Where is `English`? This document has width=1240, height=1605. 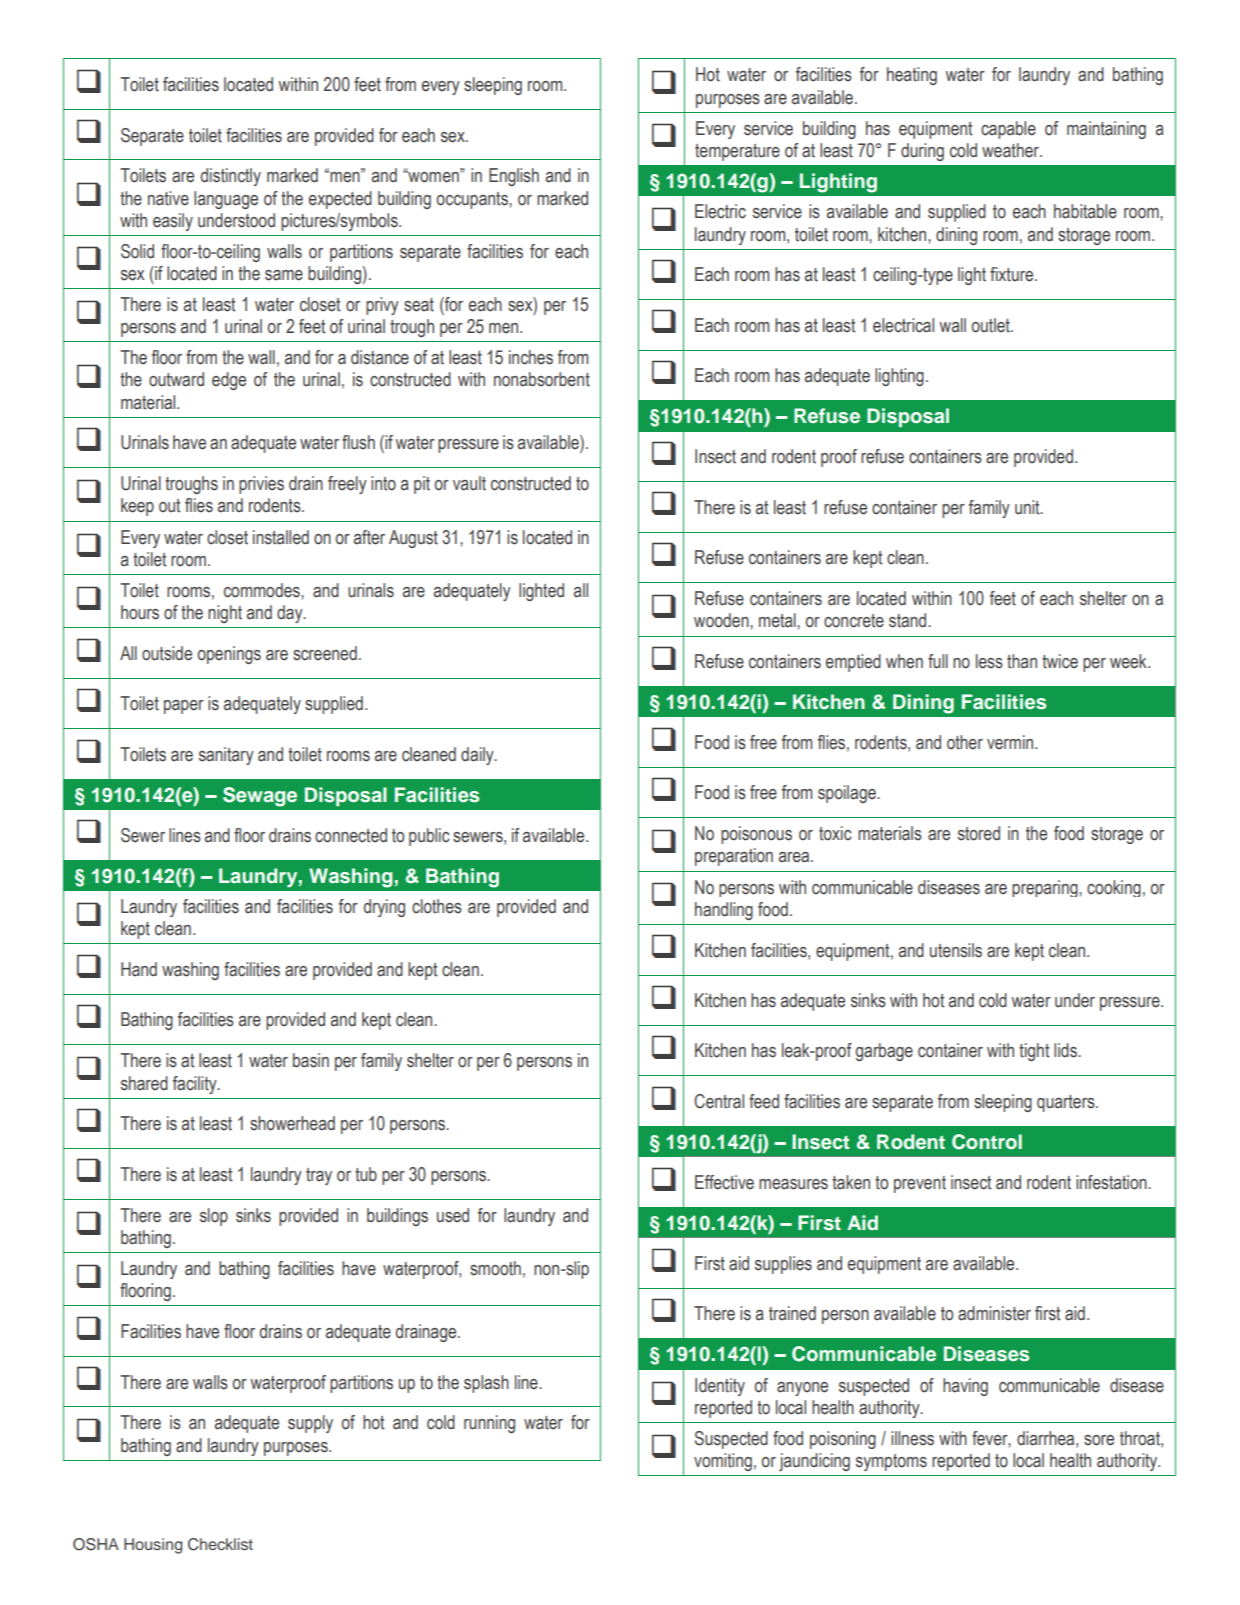 English is located at coordinates (514, 177).
